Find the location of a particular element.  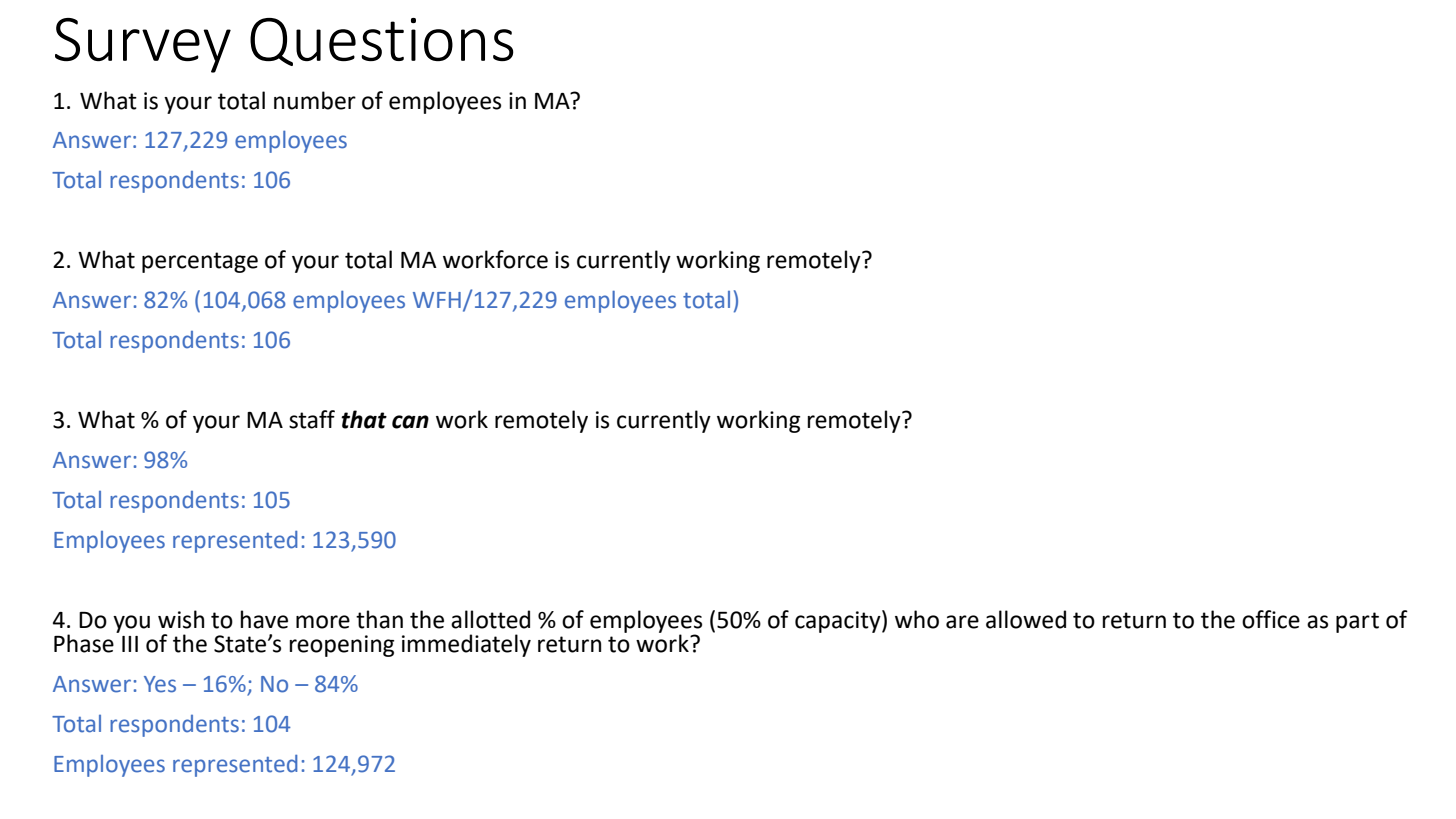

allotted is located at coordinates (490, 619).
